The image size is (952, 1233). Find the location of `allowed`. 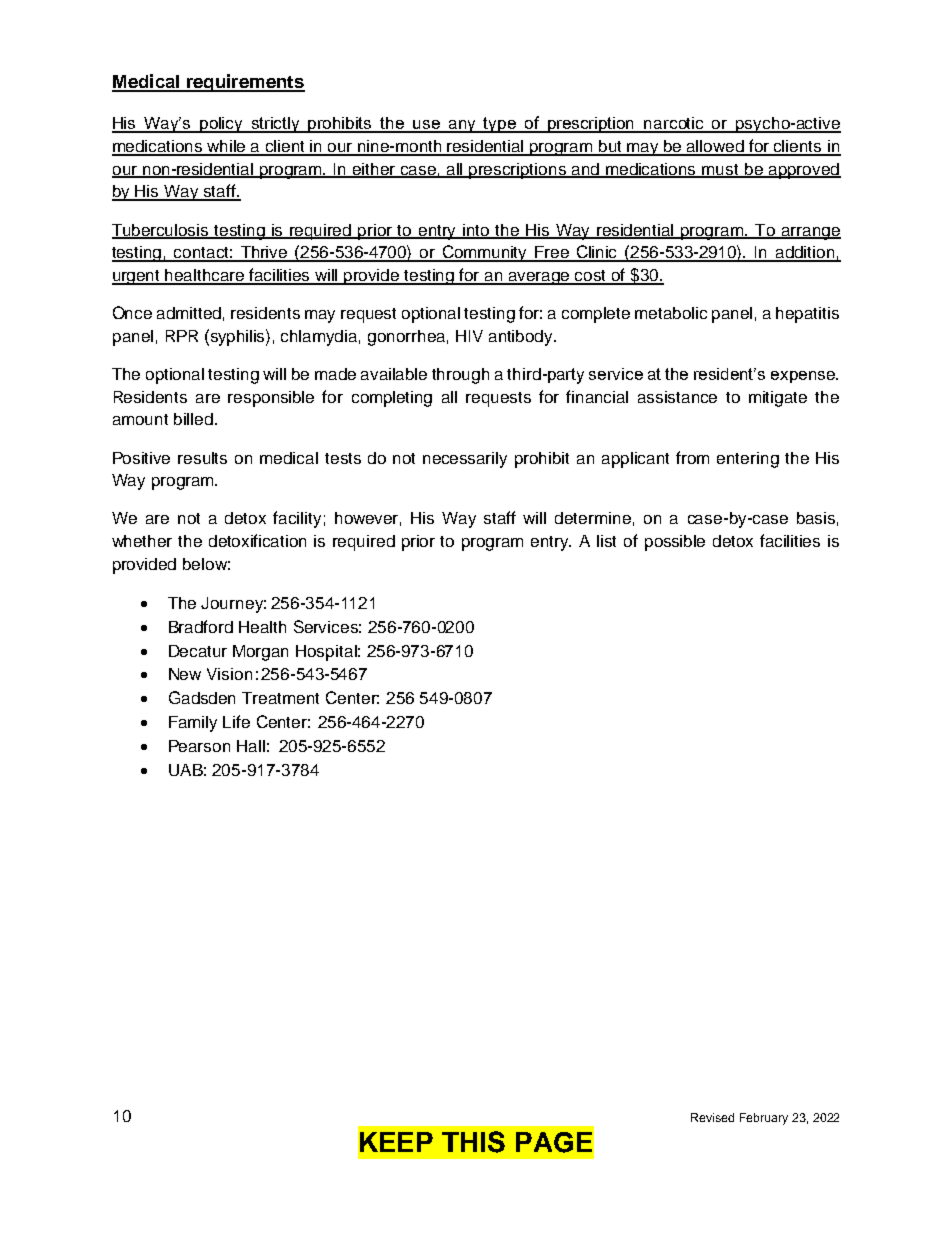

allowed is located at coordinates (715, 147).
